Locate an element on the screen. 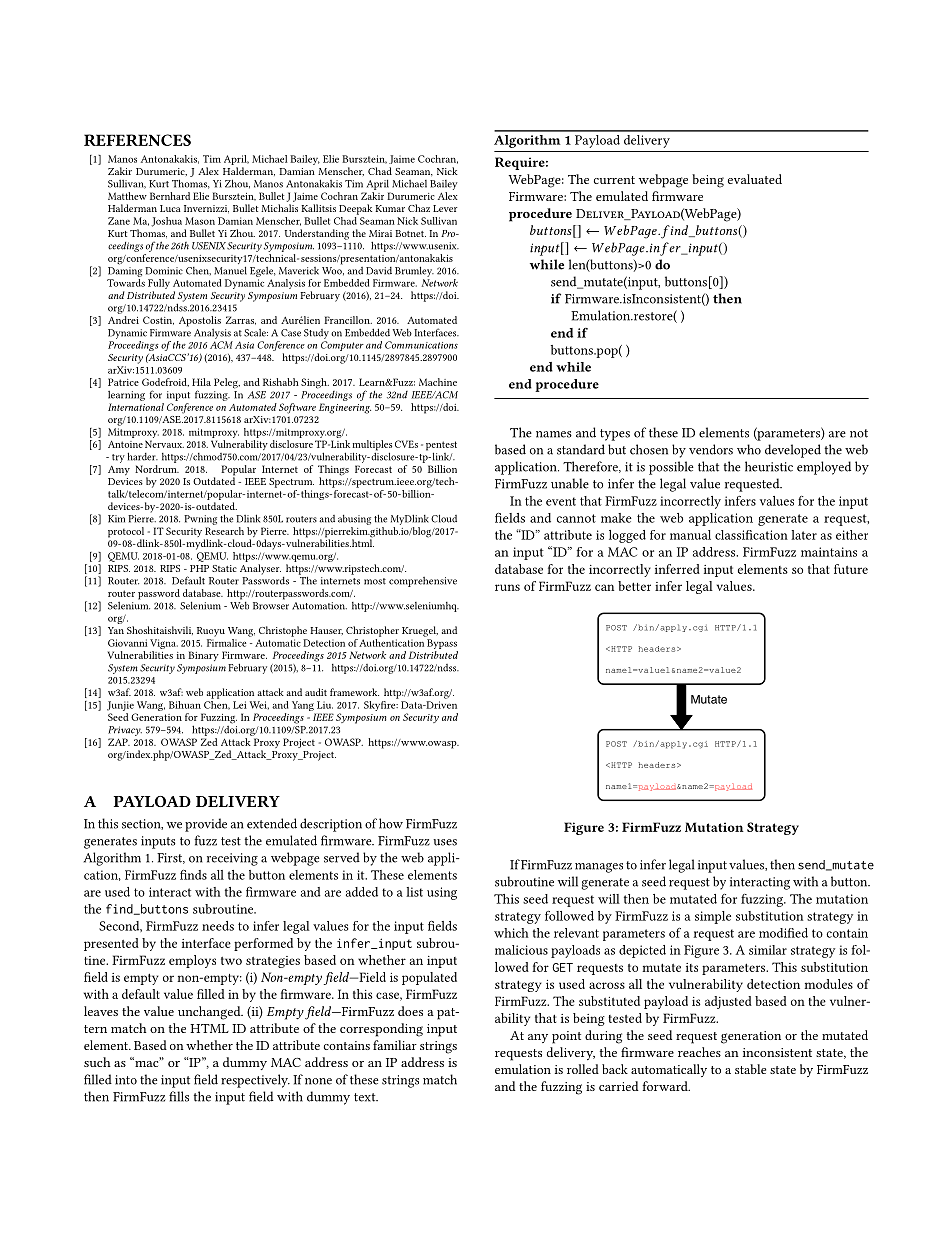 The height and width of the screenshot is (1233, 952). manages is located at coordinates (599, 868).
